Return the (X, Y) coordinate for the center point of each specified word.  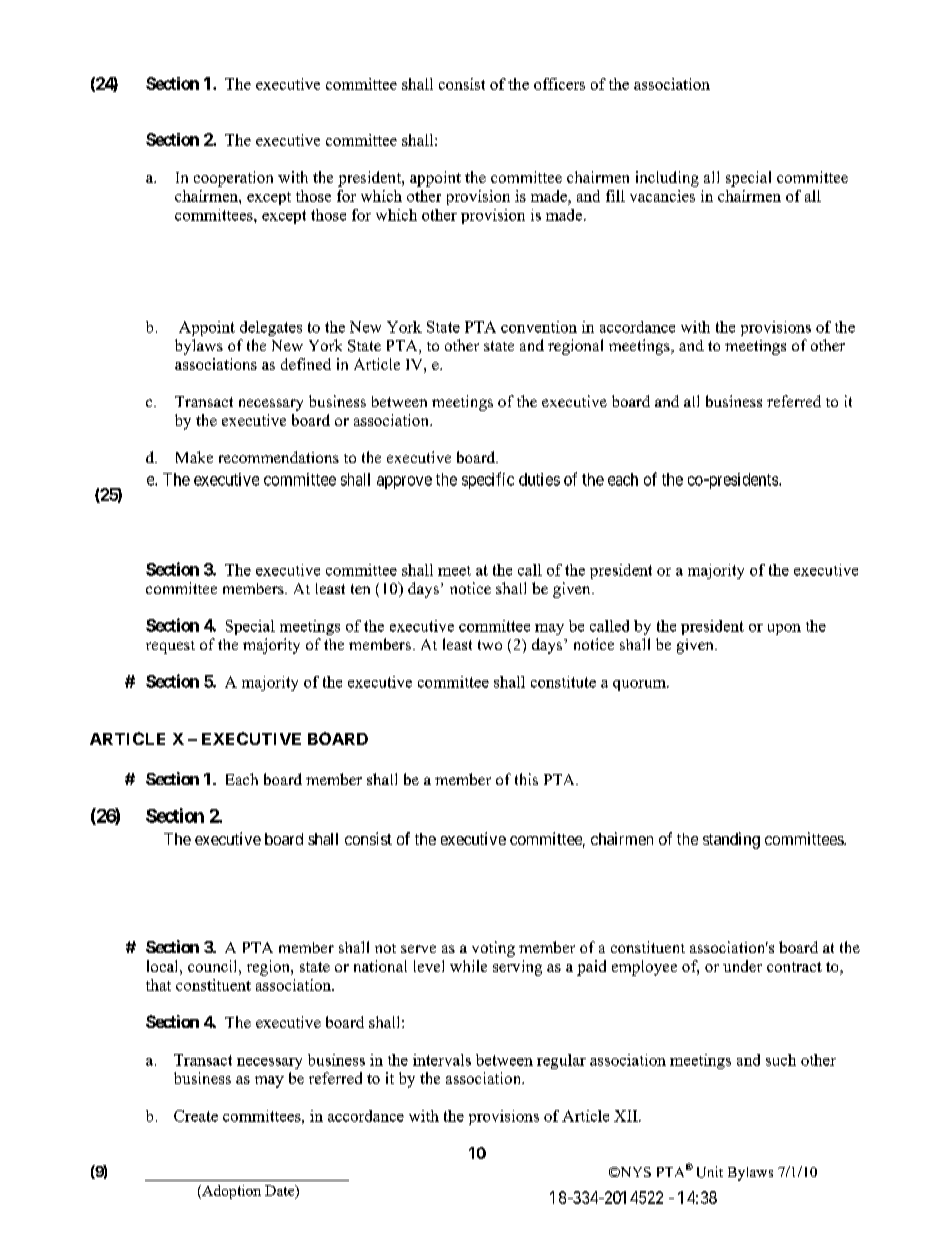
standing (731, 840)
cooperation (233, 179)
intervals (442, 1060)
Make (194, 457)
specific (488, 480)
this (526, 779)
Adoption (230, 1192)
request (170, 647)
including (667, 179)
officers (559, 84)
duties (539, 479)
